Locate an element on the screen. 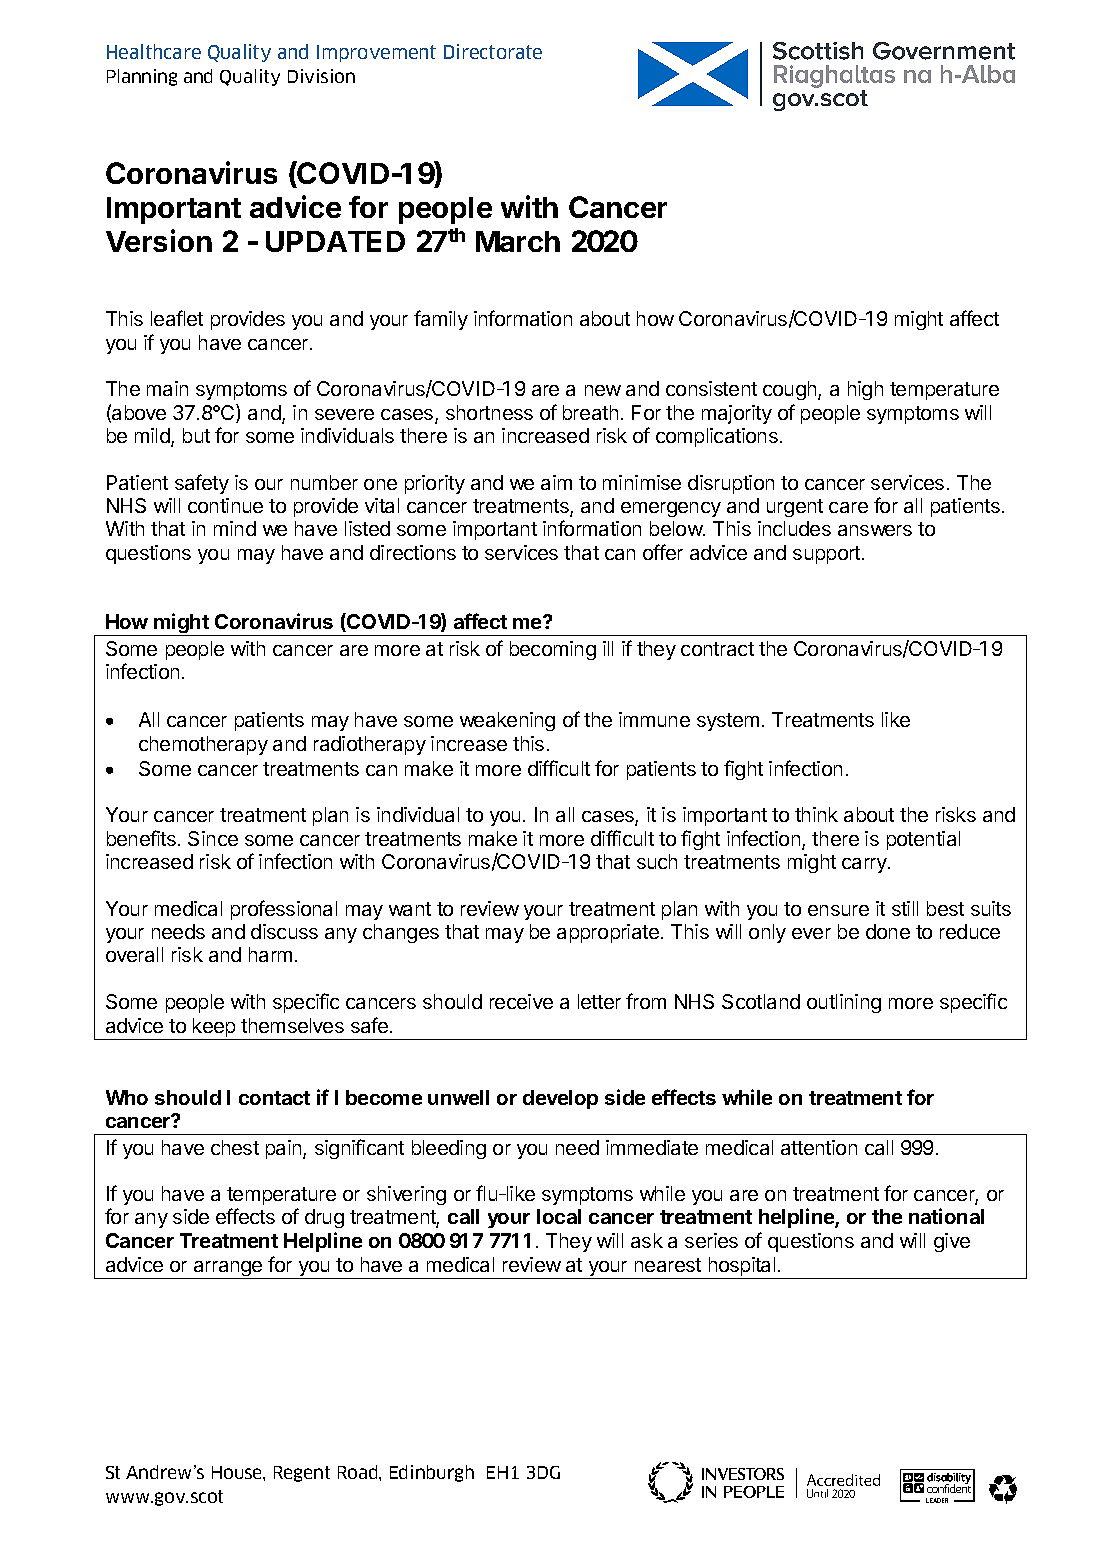 This screenshot has height=1554, width=1100. think is located at coordinates (816, 814).
